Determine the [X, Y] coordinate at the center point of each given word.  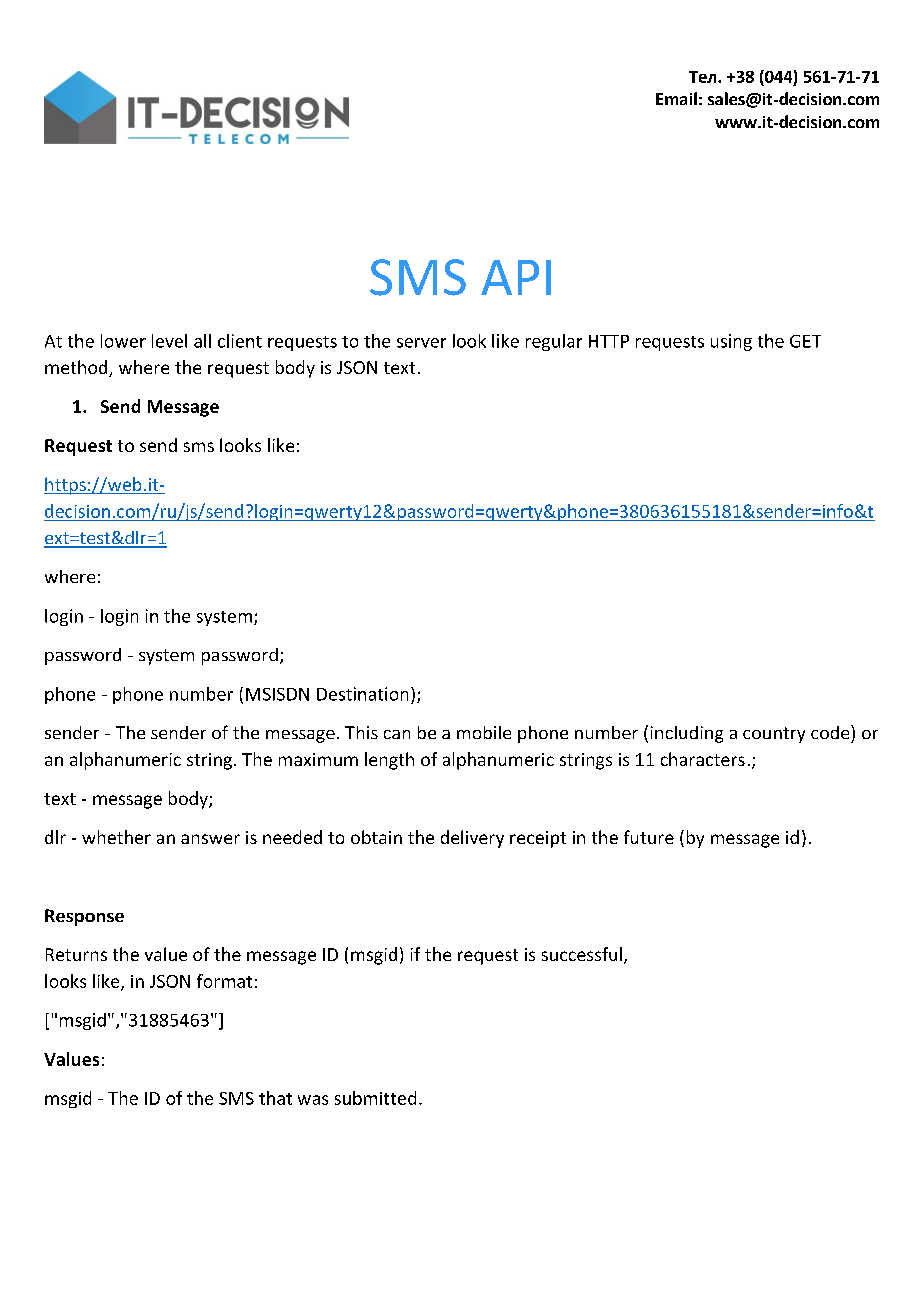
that [275, 1098]
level [169, 341]
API [516, 277]
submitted [375, 1098]
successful [582, 954]
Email [676, 98]
